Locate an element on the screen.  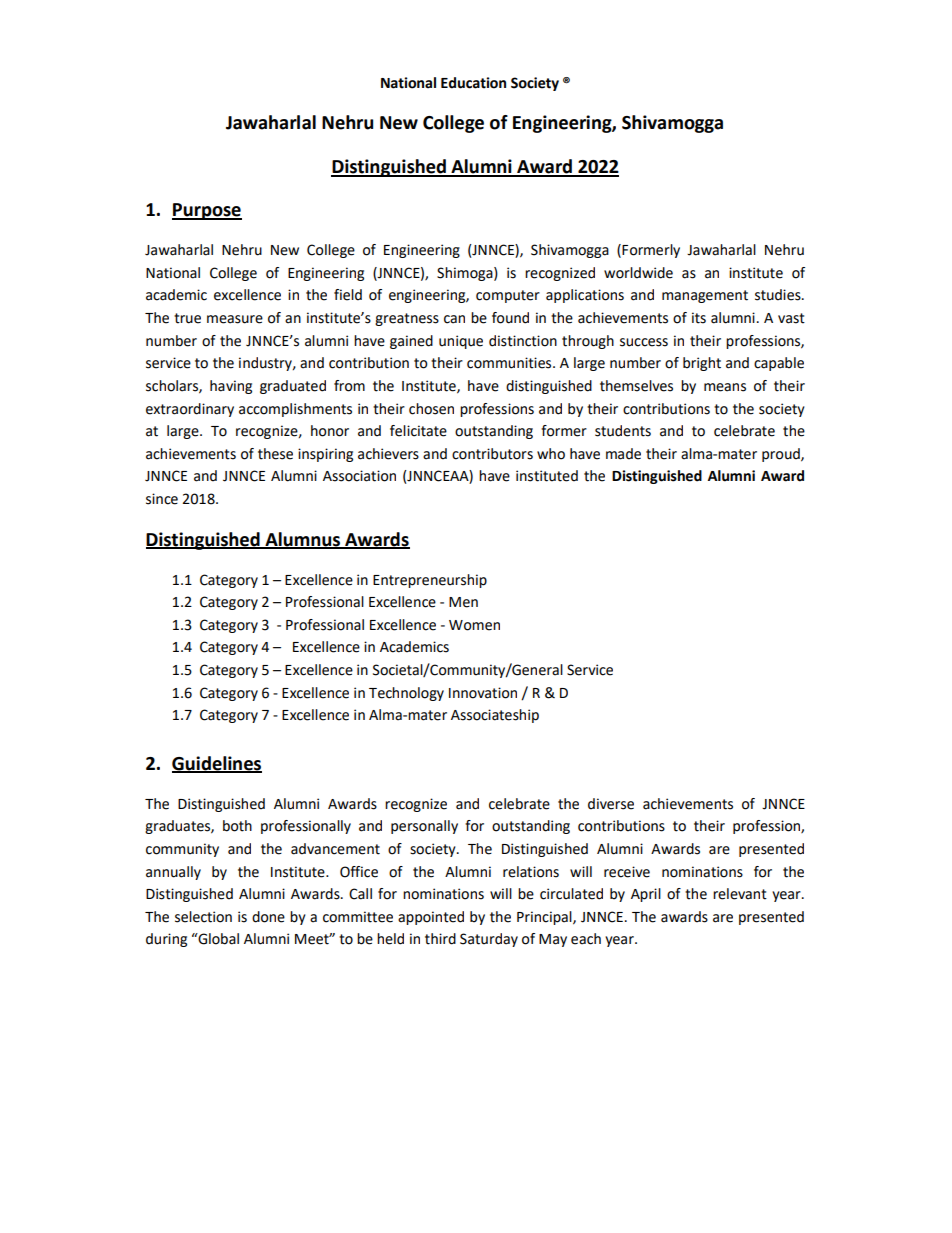
made is located at coordinates (623, 454).
